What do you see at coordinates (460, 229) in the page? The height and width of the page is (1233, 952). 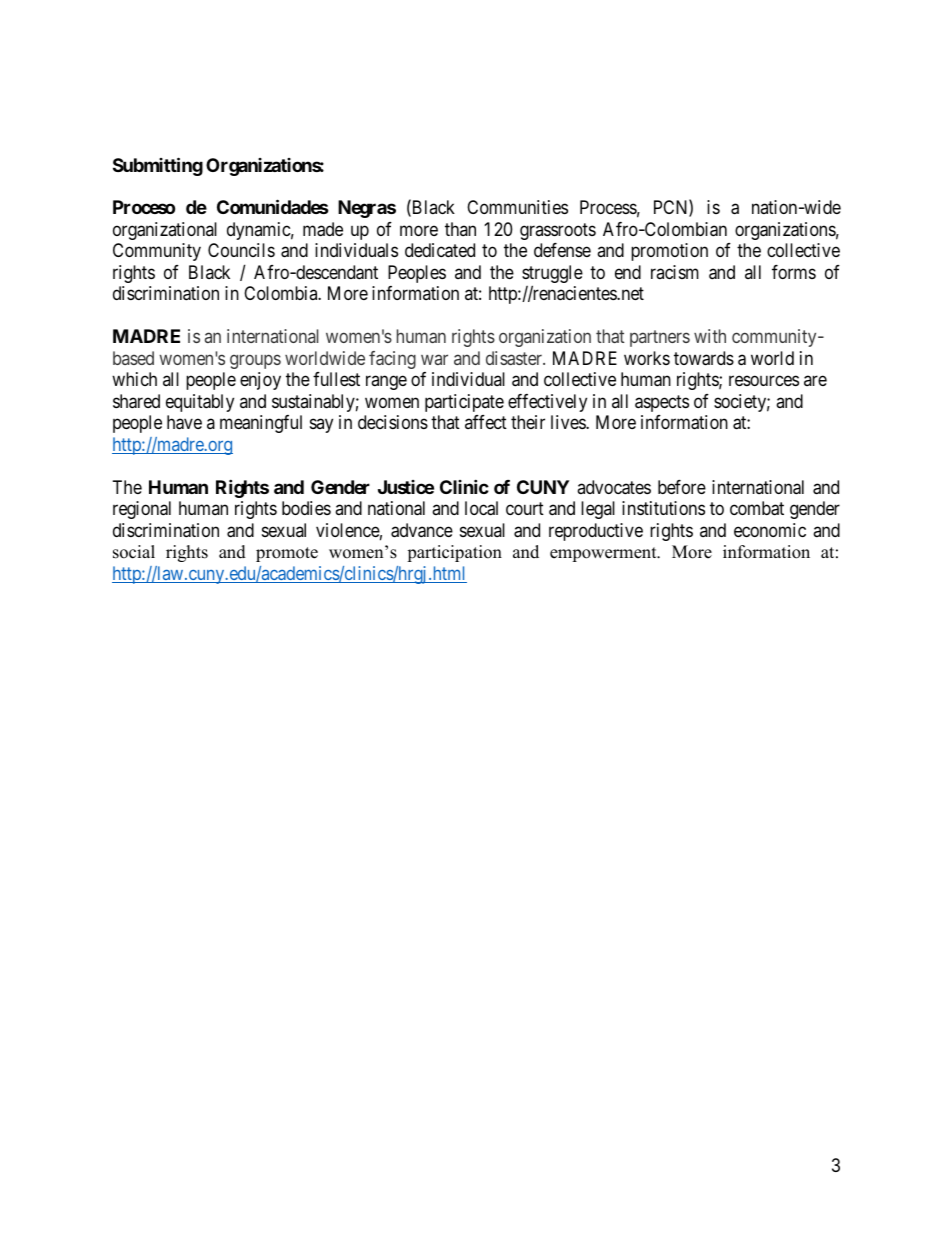 I see `than` at bounding box center [460, 229].
